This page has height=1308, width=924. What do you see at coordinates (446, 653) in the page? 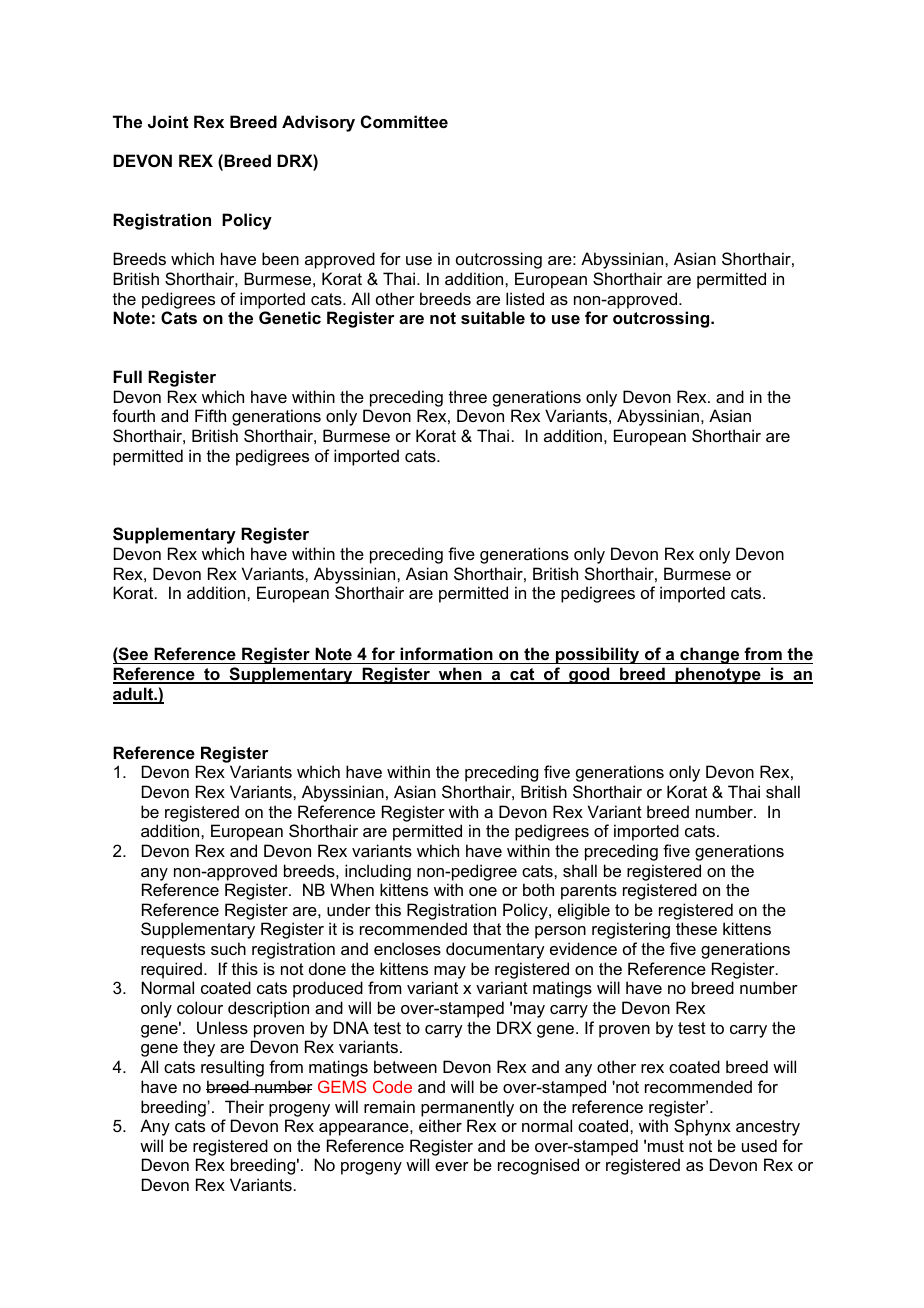
I see `information` at bounding box center [446, 653].
